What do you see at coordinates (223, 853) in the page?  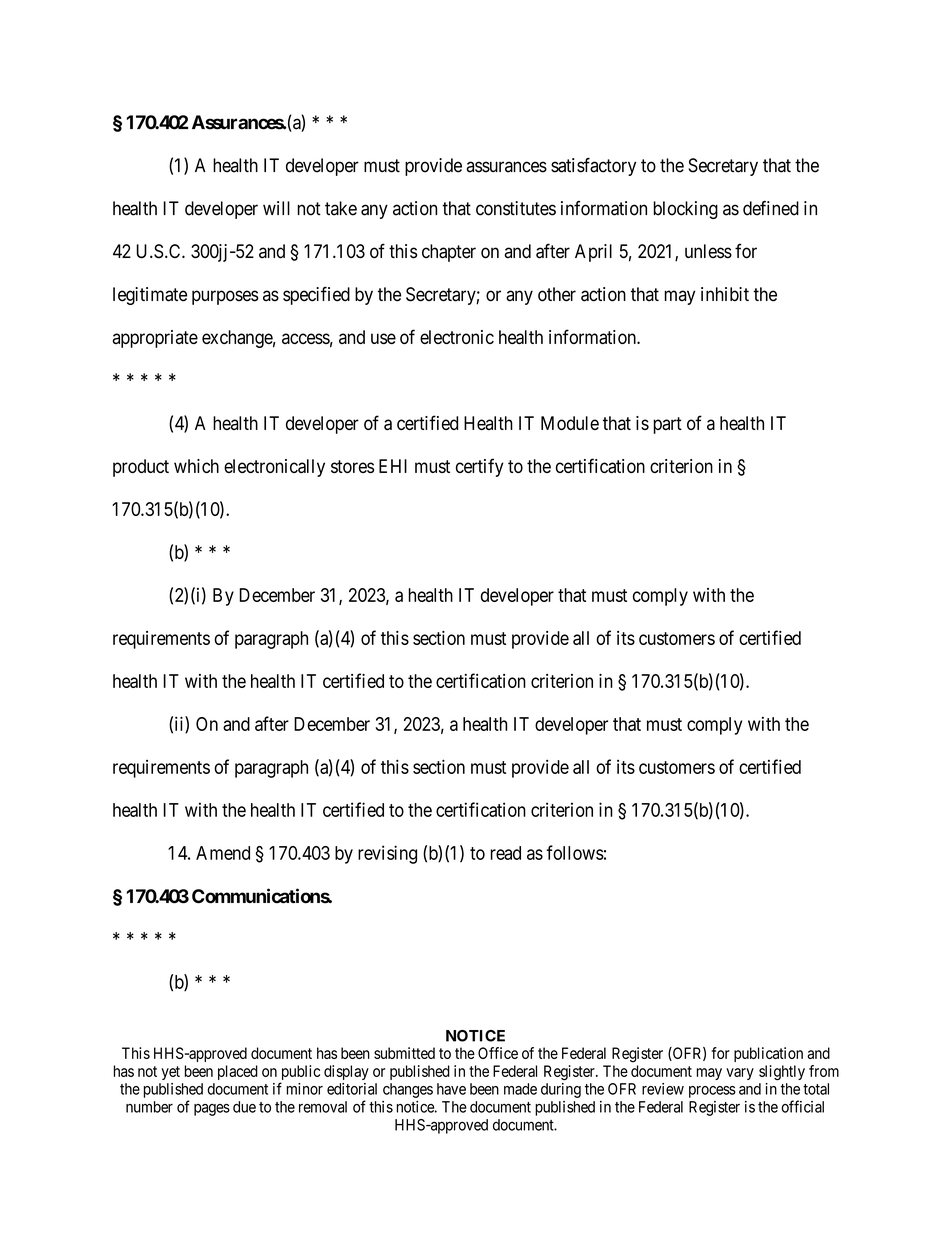 I see `Amend` at bounding box center [223, 853].
